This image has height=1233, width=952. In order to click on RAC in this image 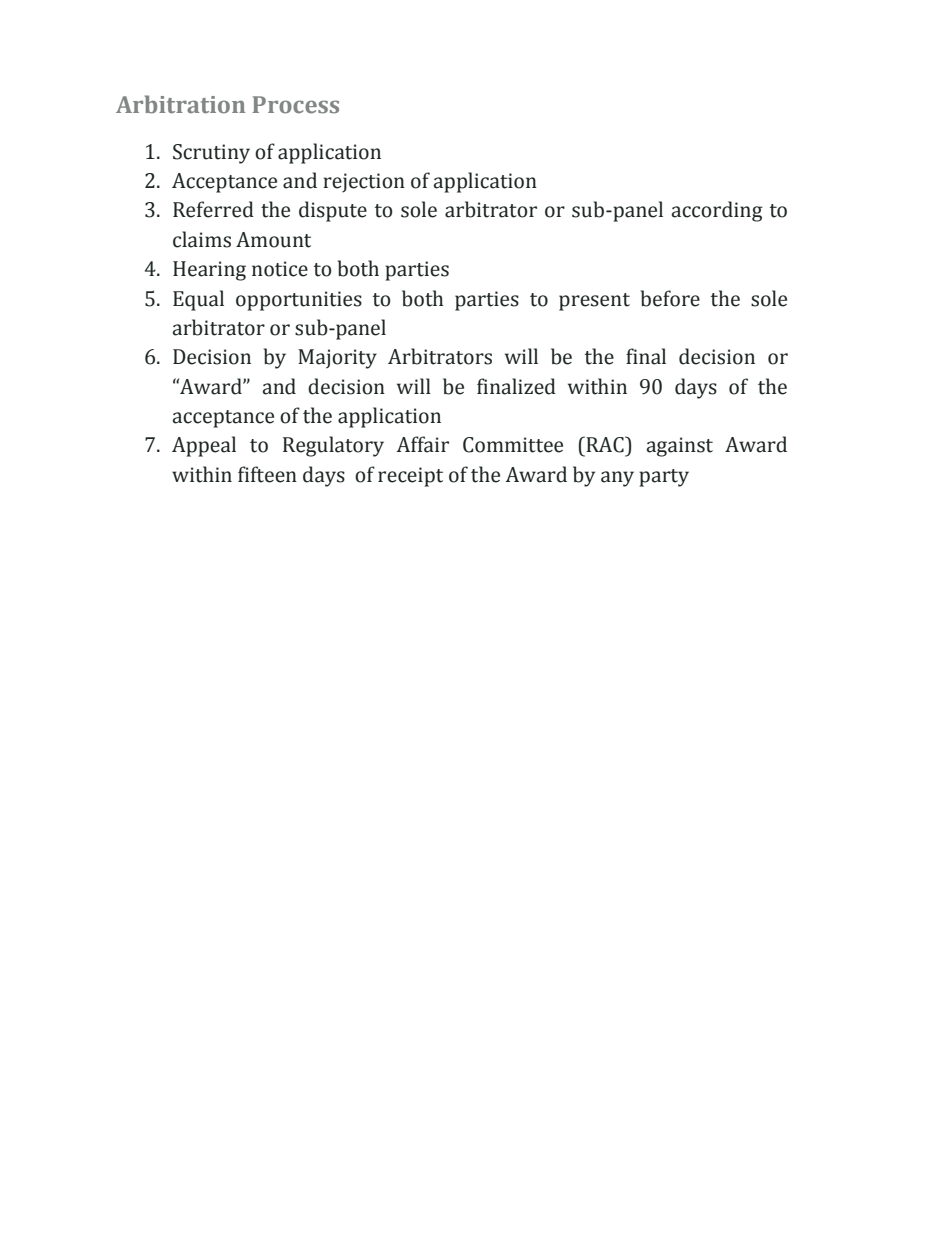, I will do `click(605, 444)`.
